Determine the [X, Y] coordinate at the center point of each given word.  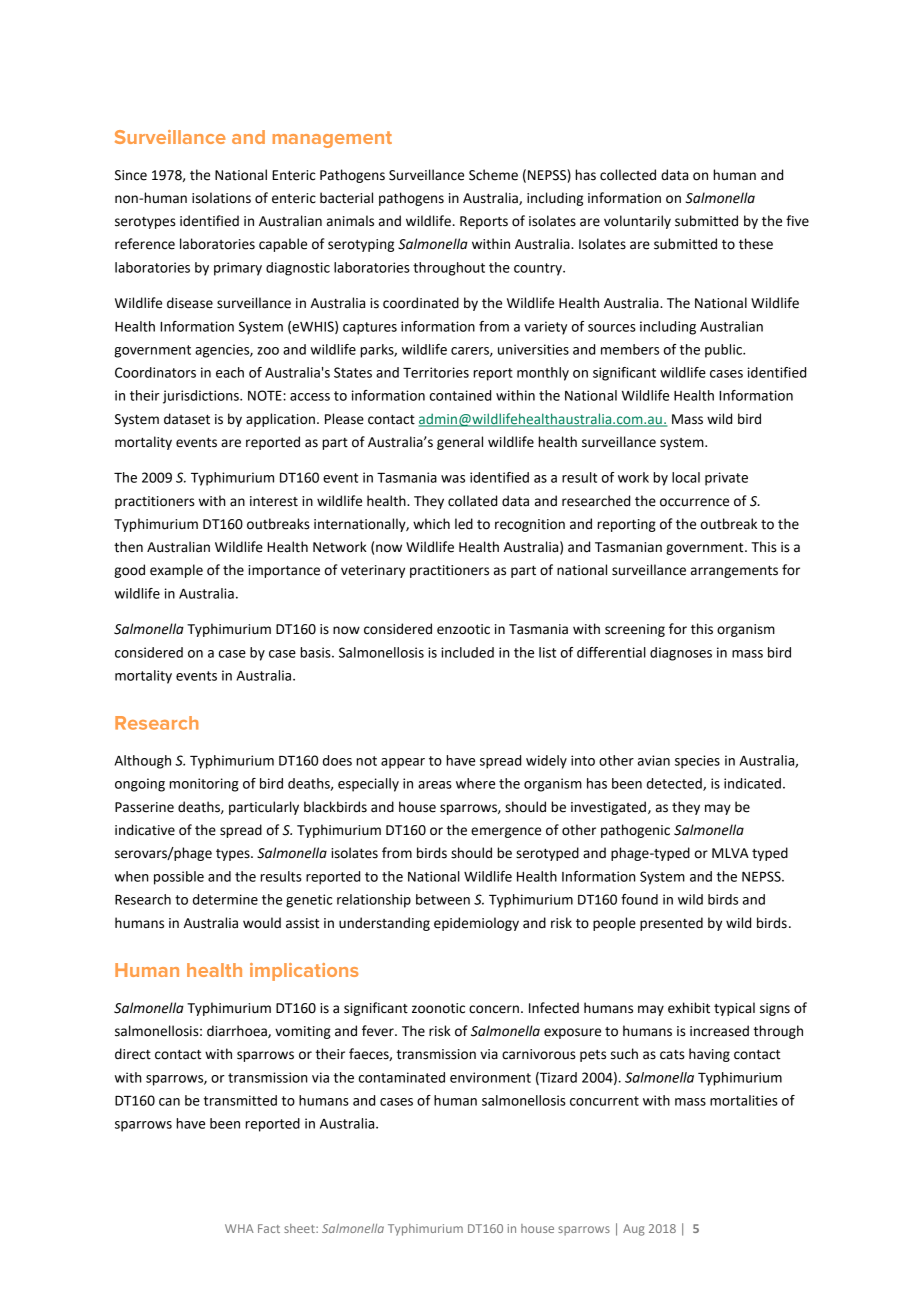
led [464, 524]
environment [490, 1077]
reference [145, 244]
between [443, 899]
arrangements [734, 572]
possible [179, 878]
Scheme [493, 175]
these [756, 244]
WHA [239, 1228]
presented [671, 924]
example [176, 571]
